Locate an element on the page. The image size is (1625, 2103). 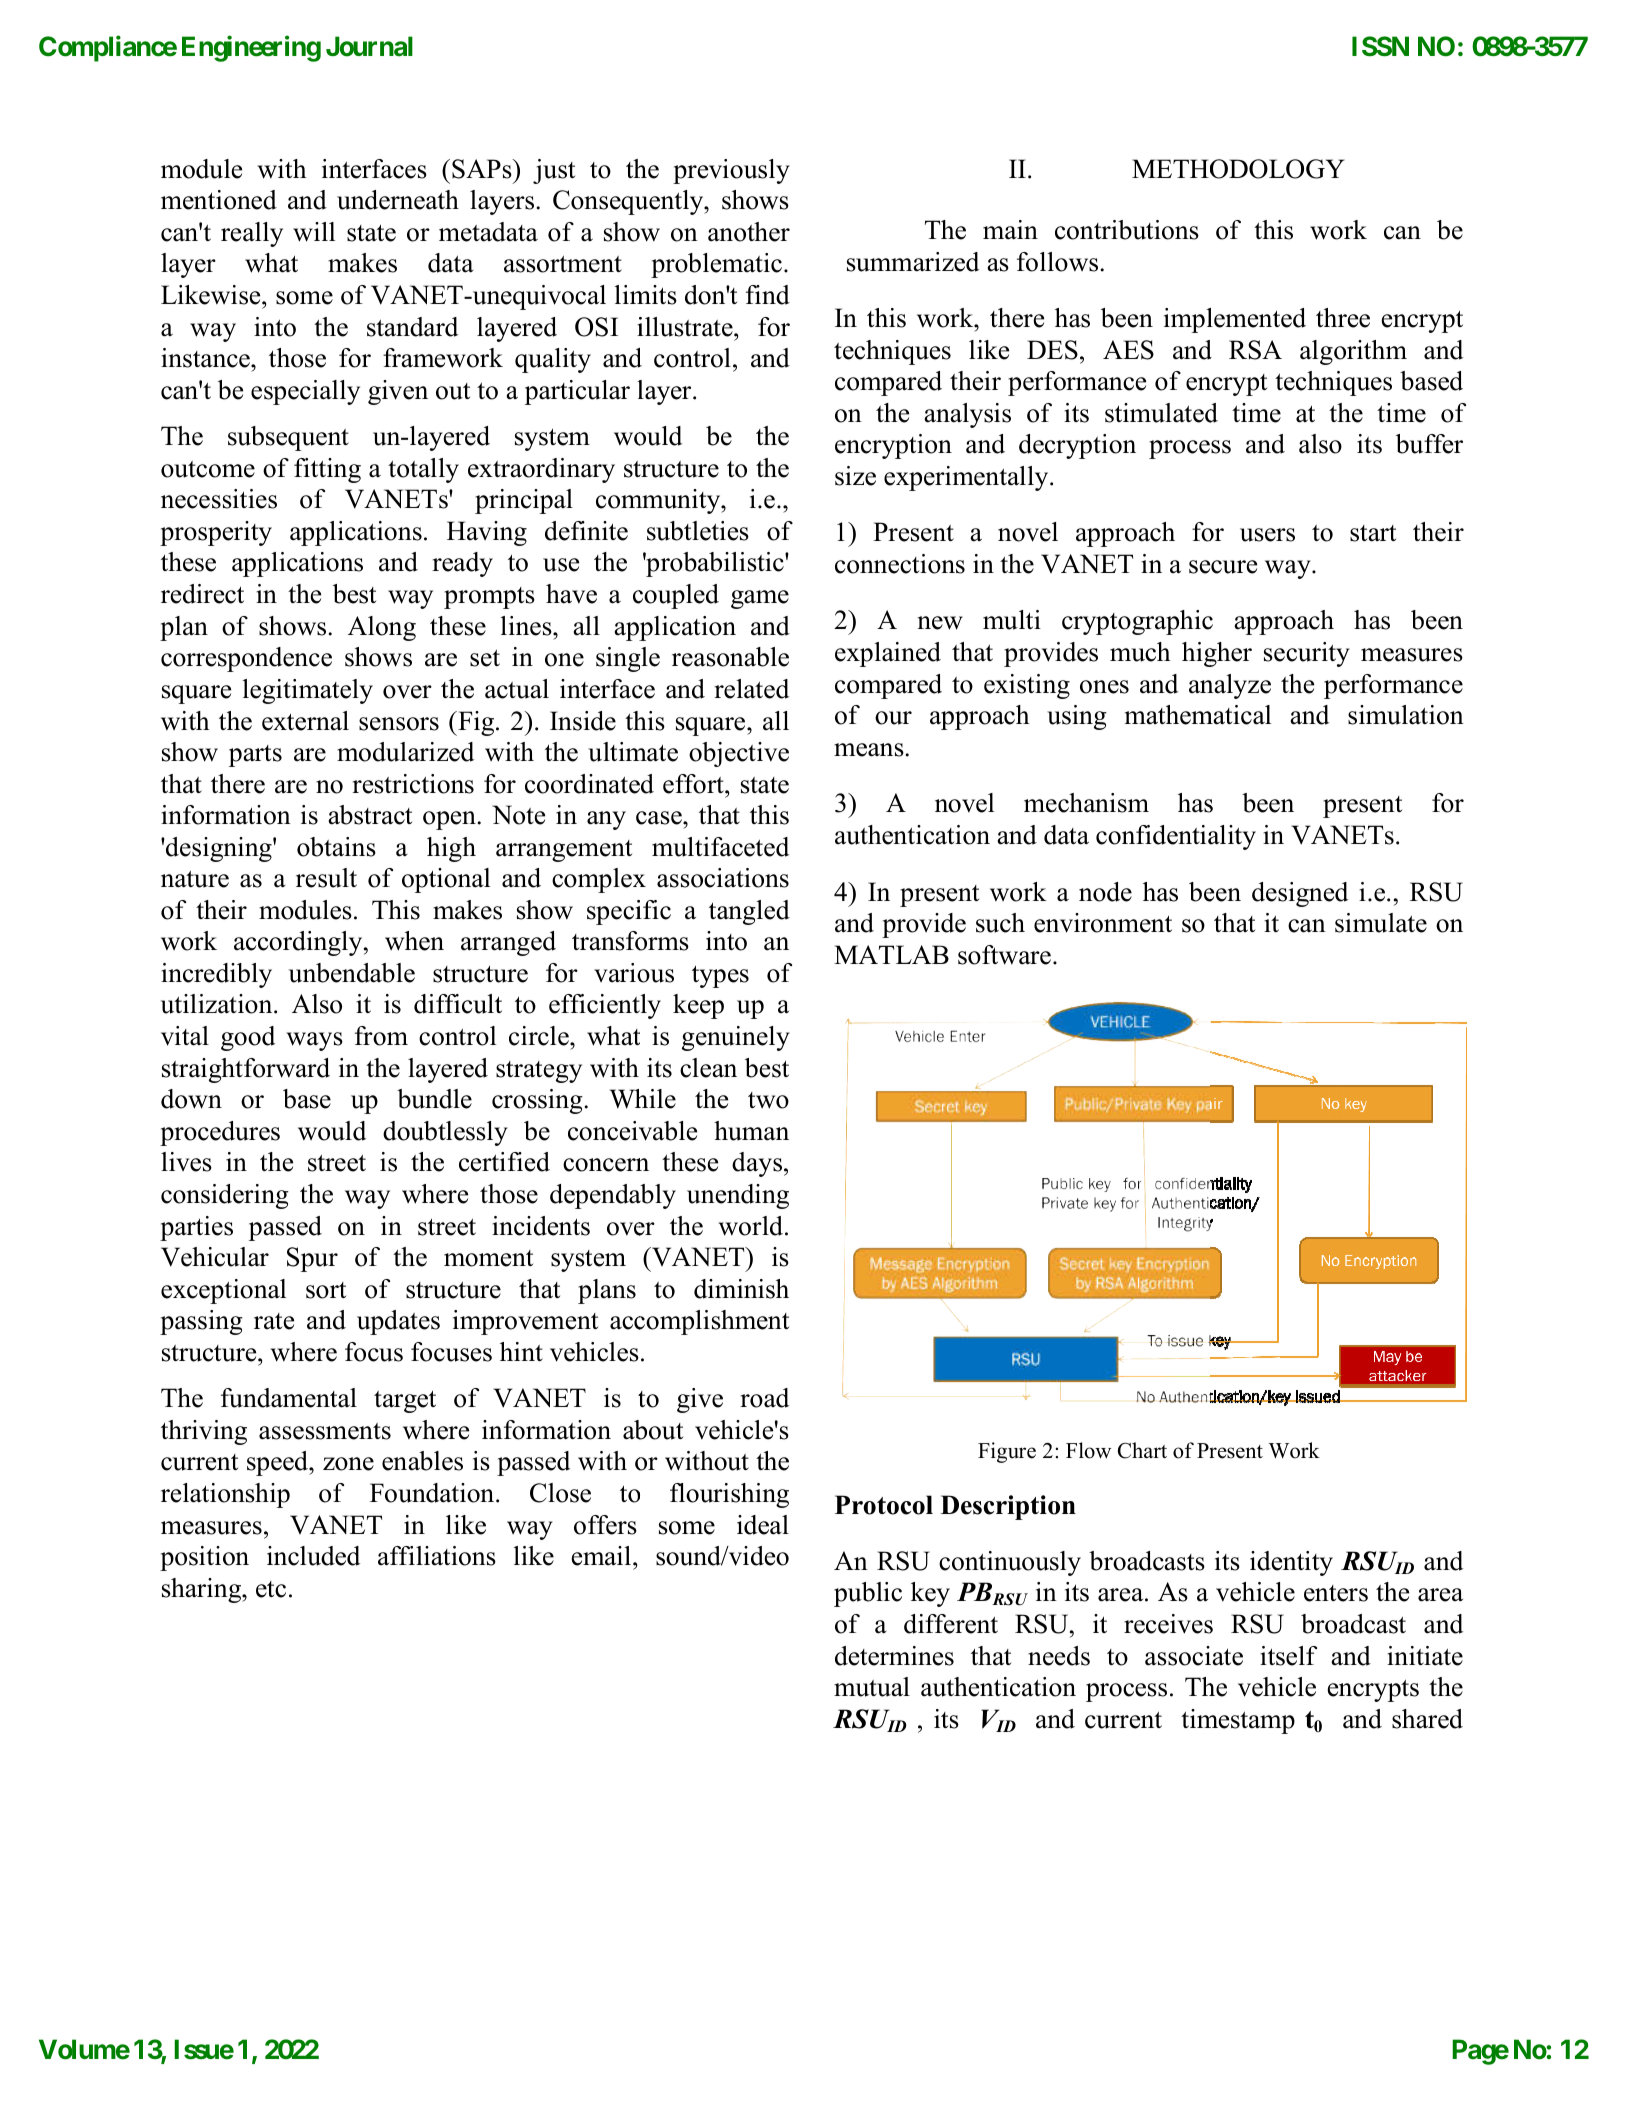
MATLAB is located at coordinates (891, 954).
